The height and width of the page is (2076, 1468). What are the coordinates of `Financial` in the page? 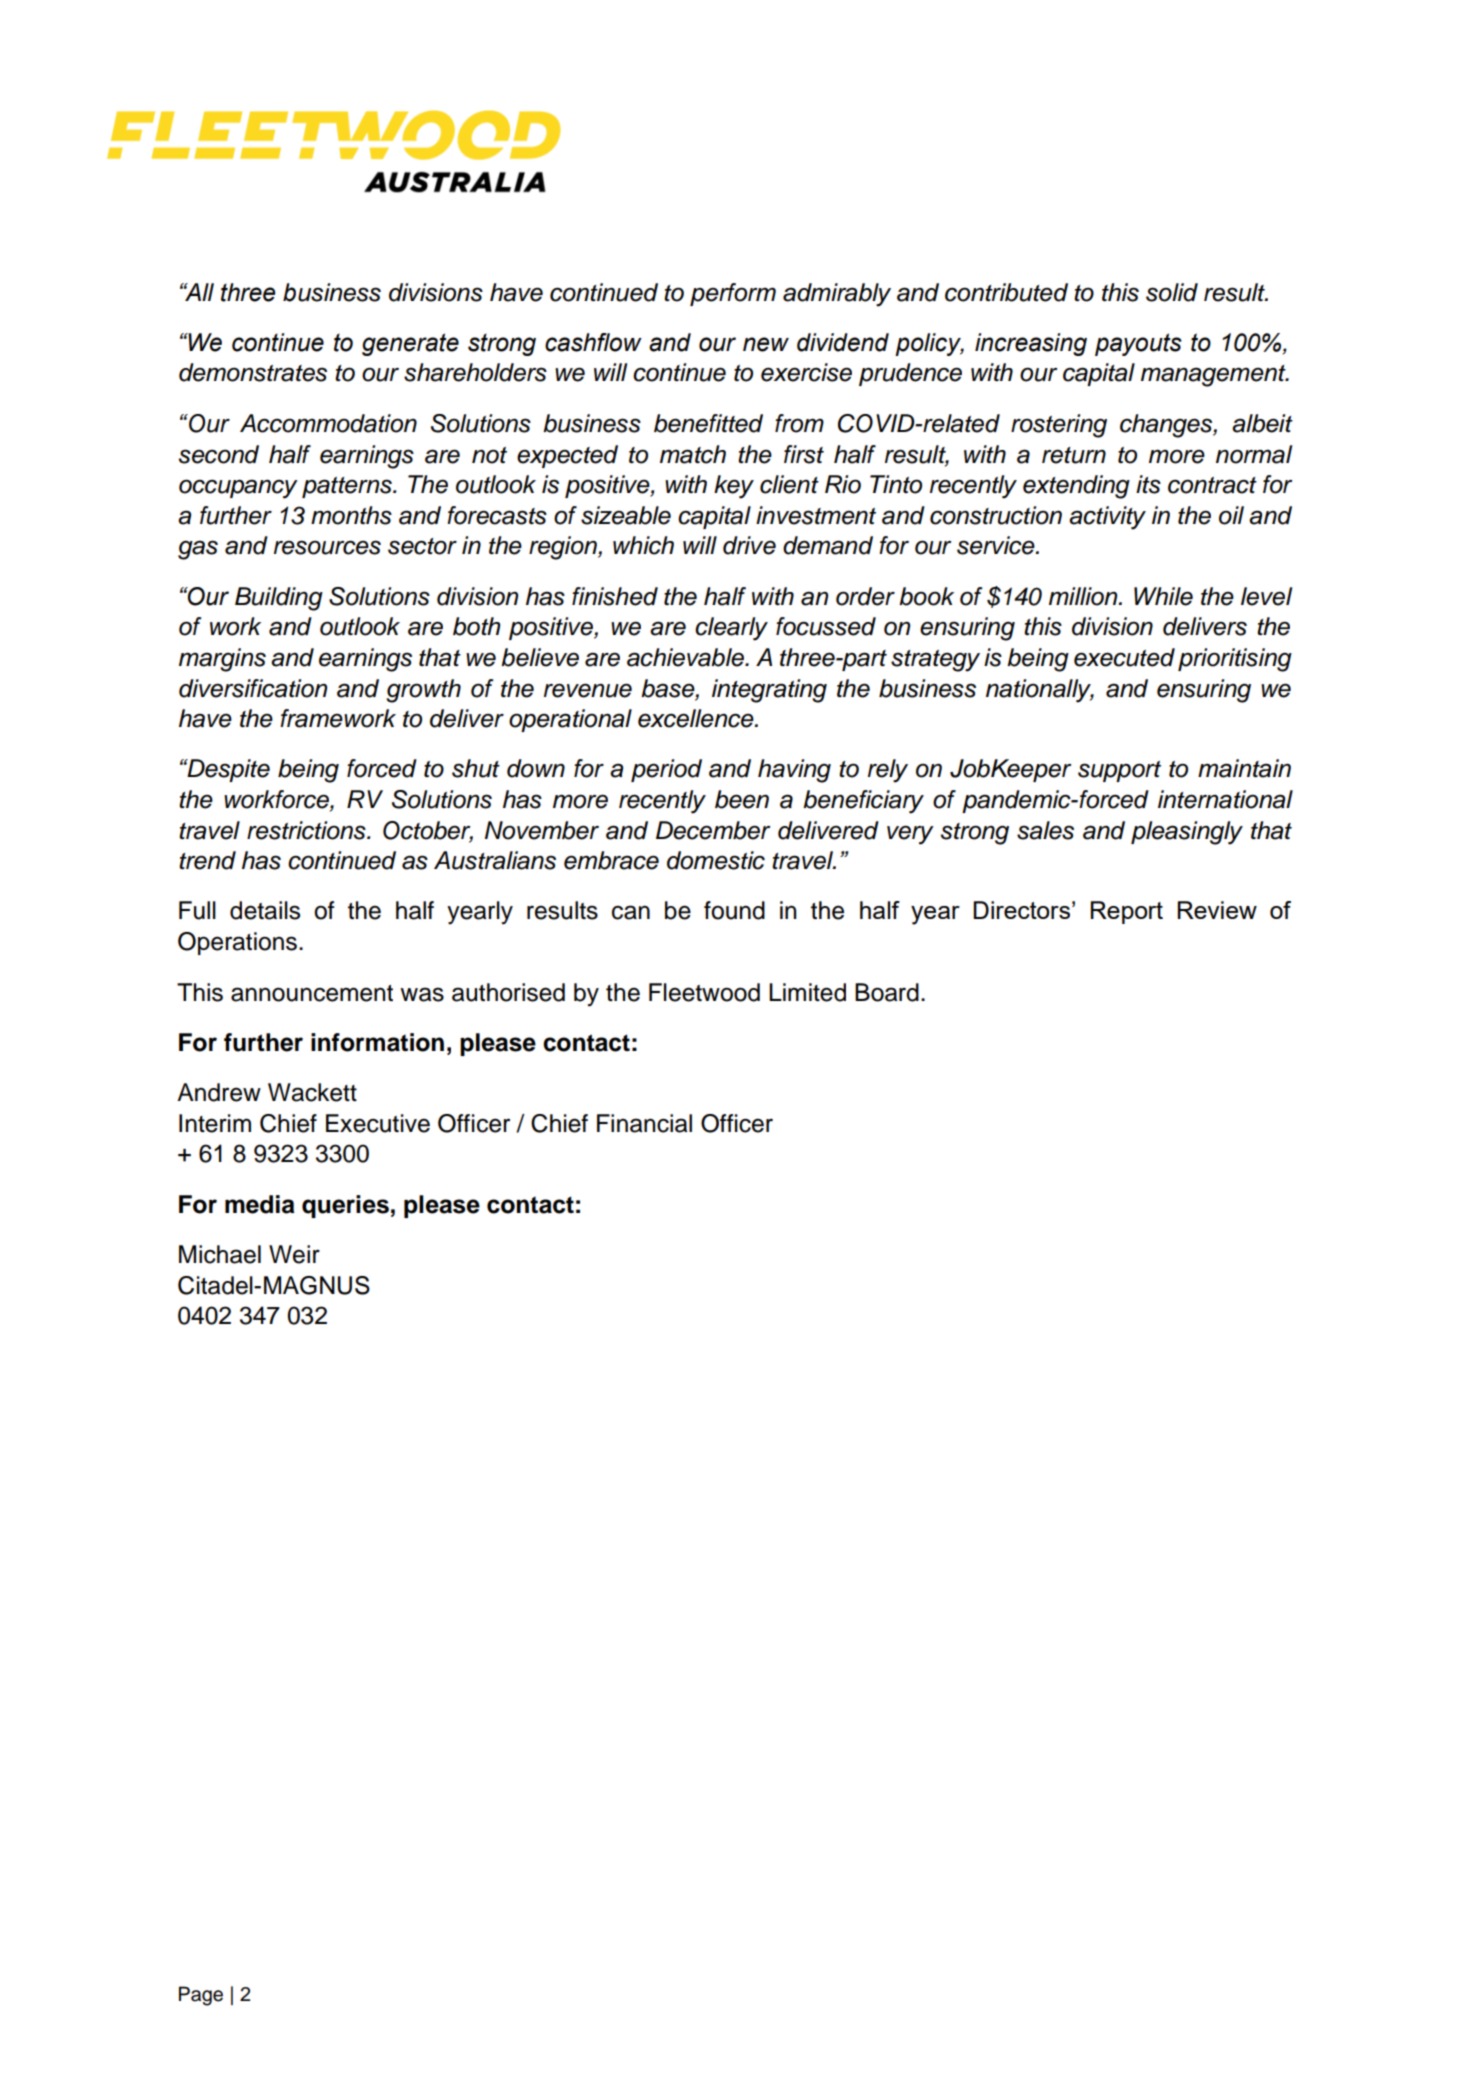 It's located at (644, 1123).
